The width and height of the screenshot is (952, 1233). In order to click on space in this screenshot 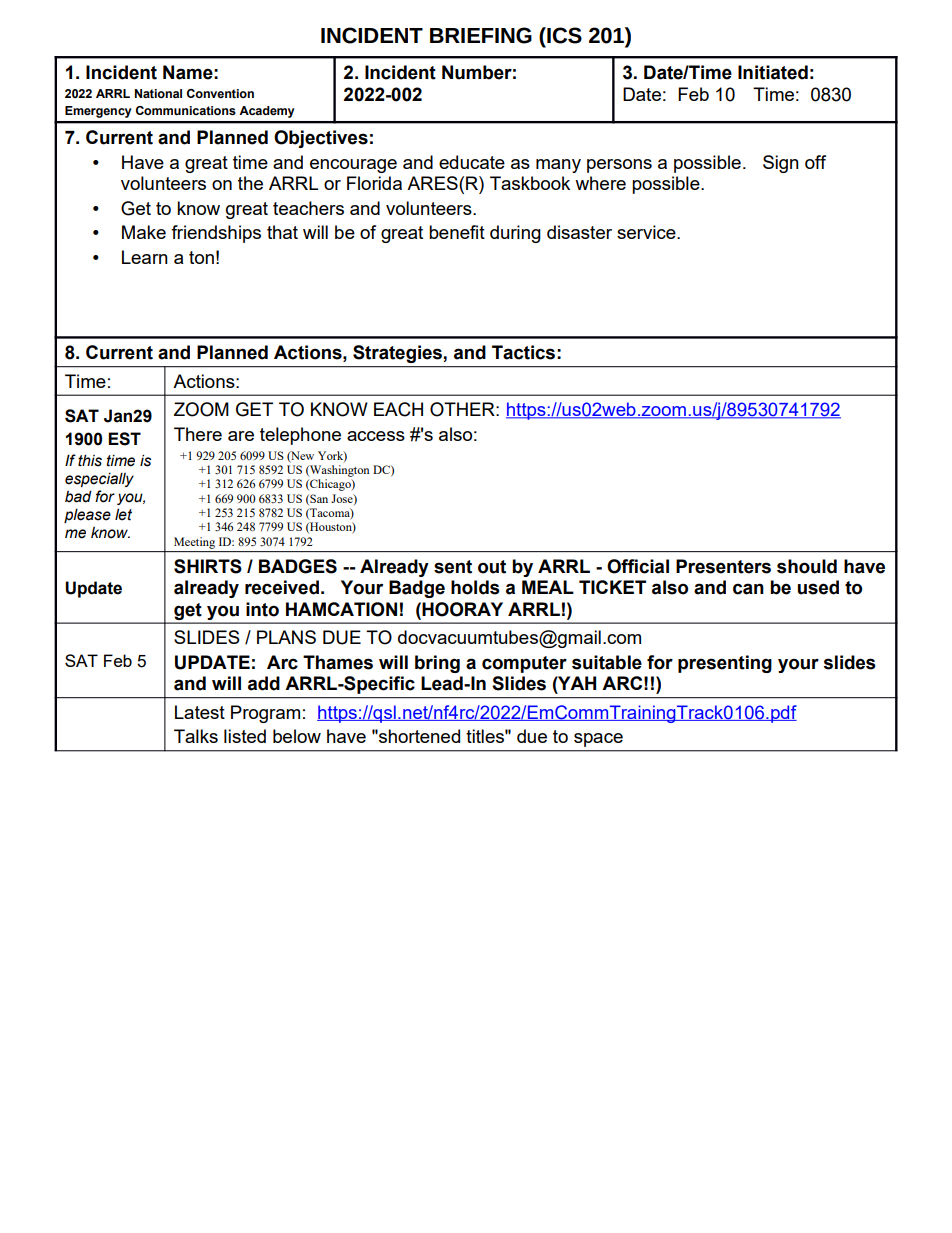, I will do `click(598, 740)`.
